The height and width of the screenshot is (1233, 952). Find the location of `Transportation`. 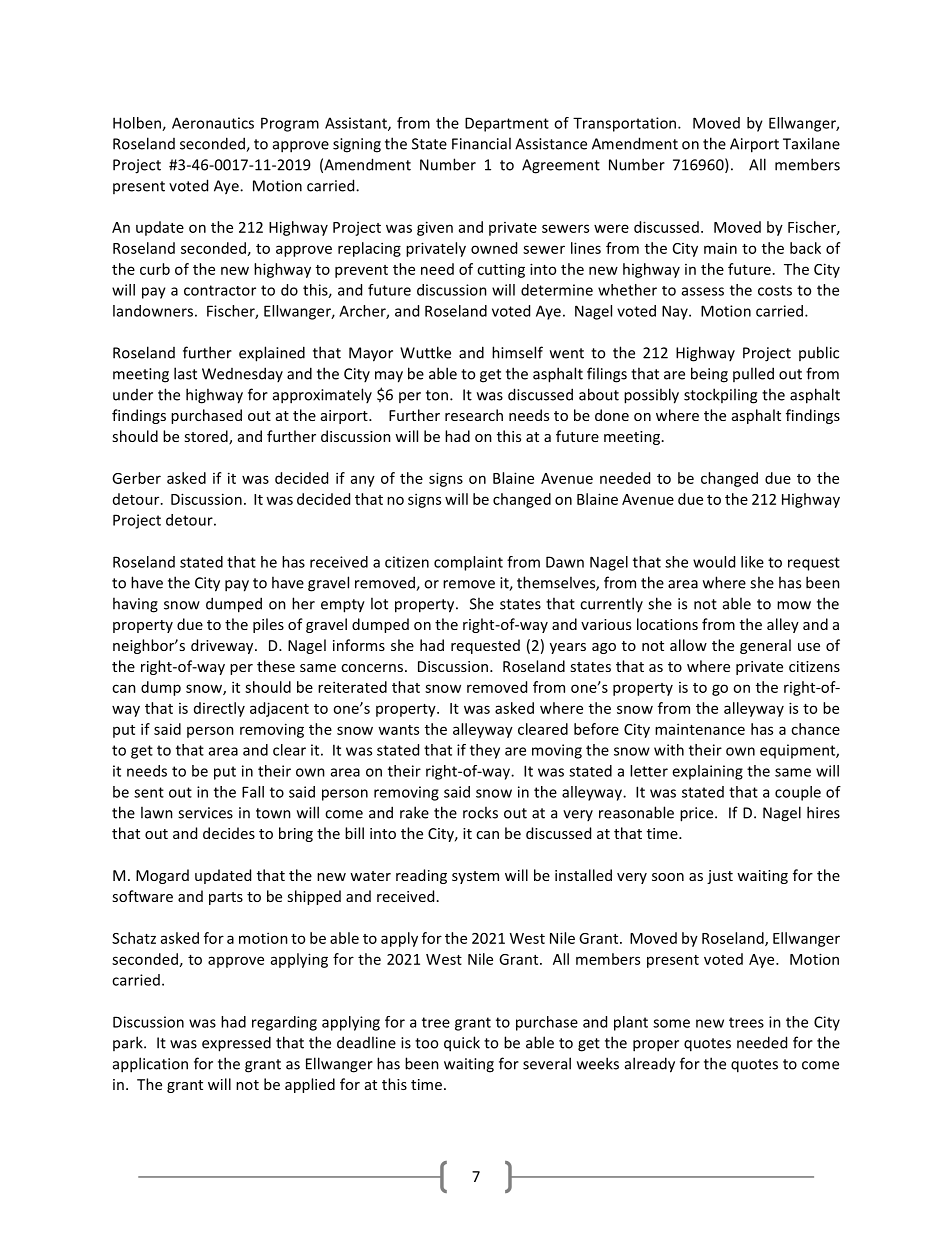

Transportation is located at coordinates (626, 124).
